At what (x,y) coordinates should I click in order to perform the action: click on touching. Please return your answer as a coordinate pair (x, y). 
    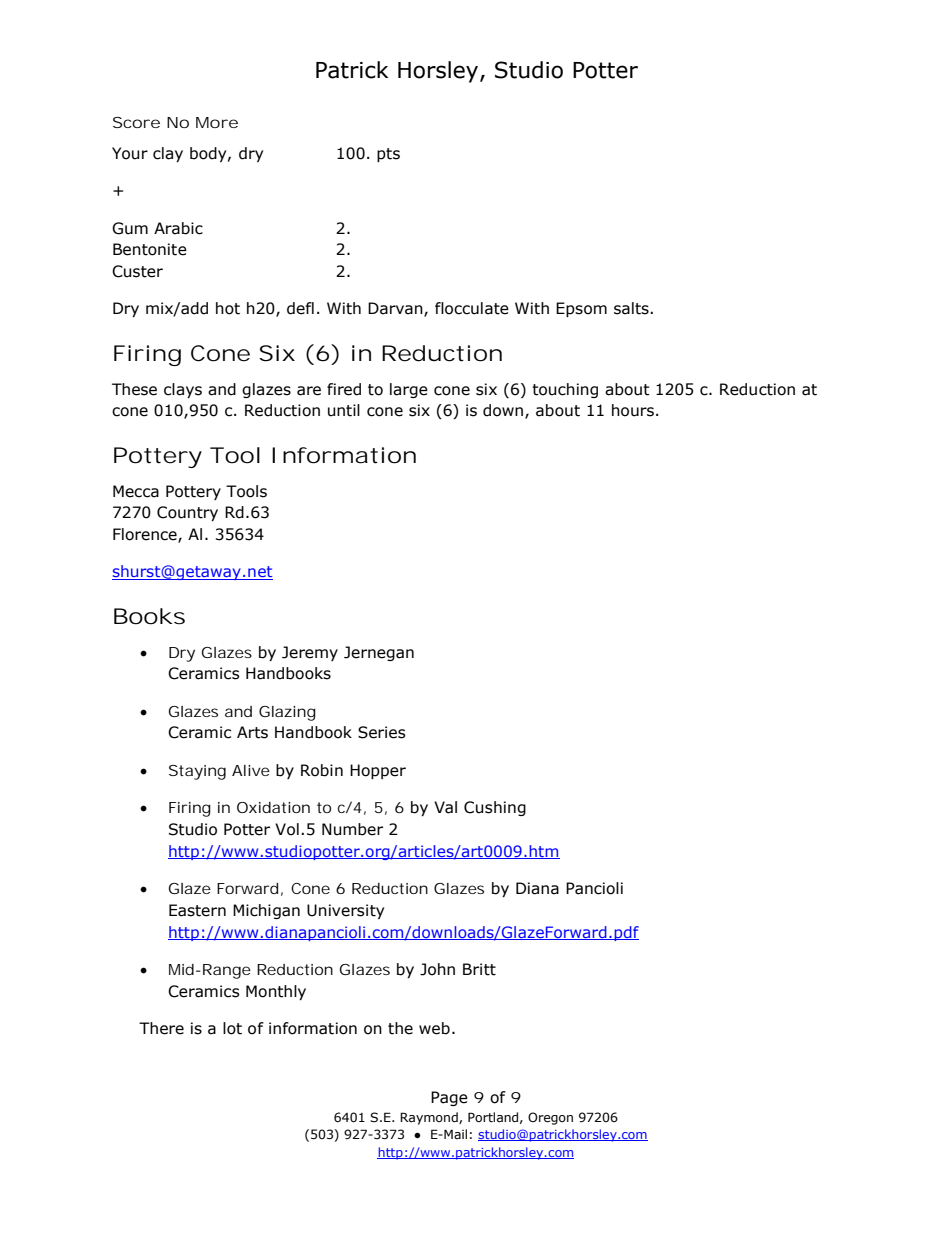
    Looking at the image, I should click on (565, 390).
